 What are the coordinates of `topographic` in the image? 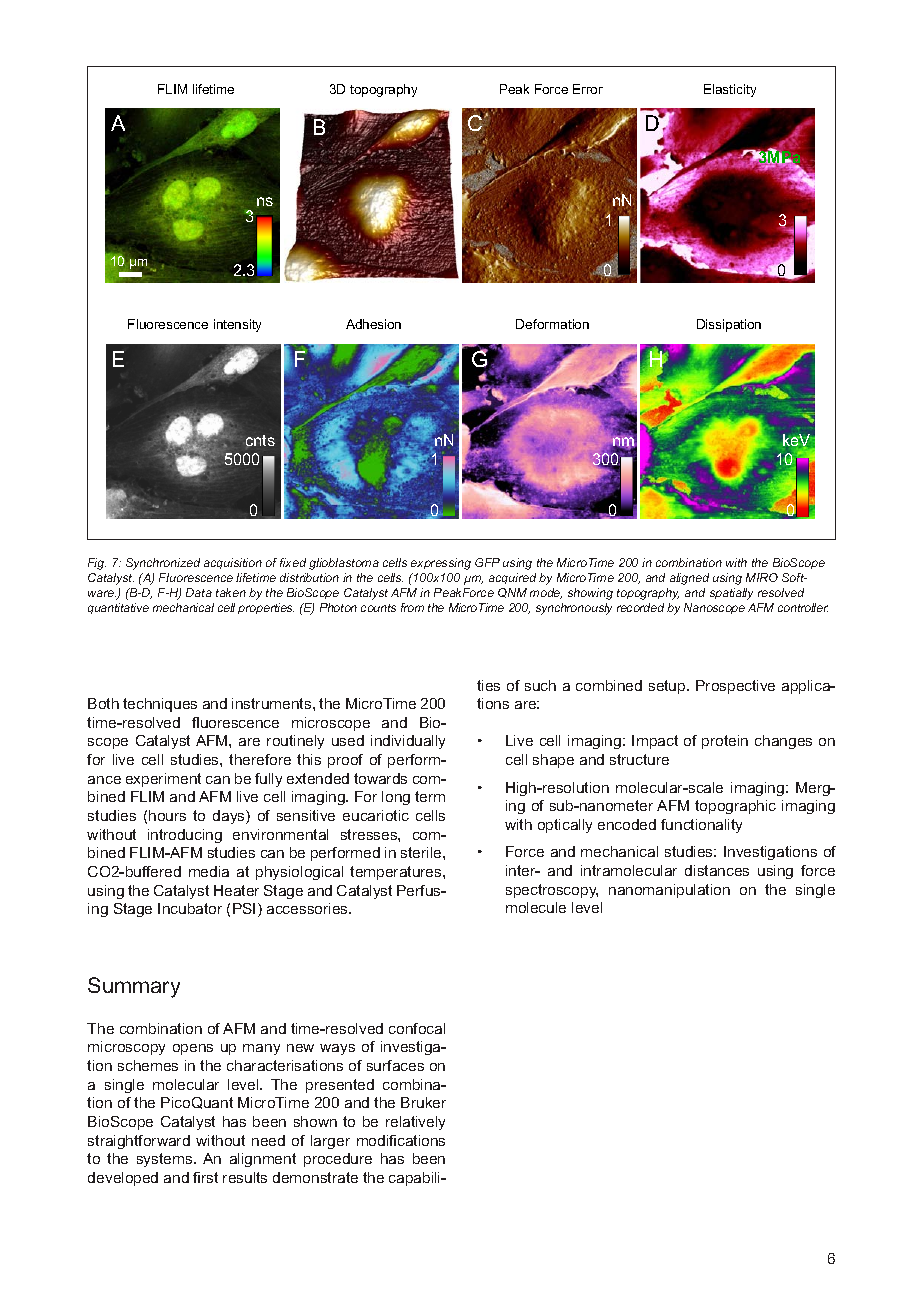 It's located at (735, 807).
